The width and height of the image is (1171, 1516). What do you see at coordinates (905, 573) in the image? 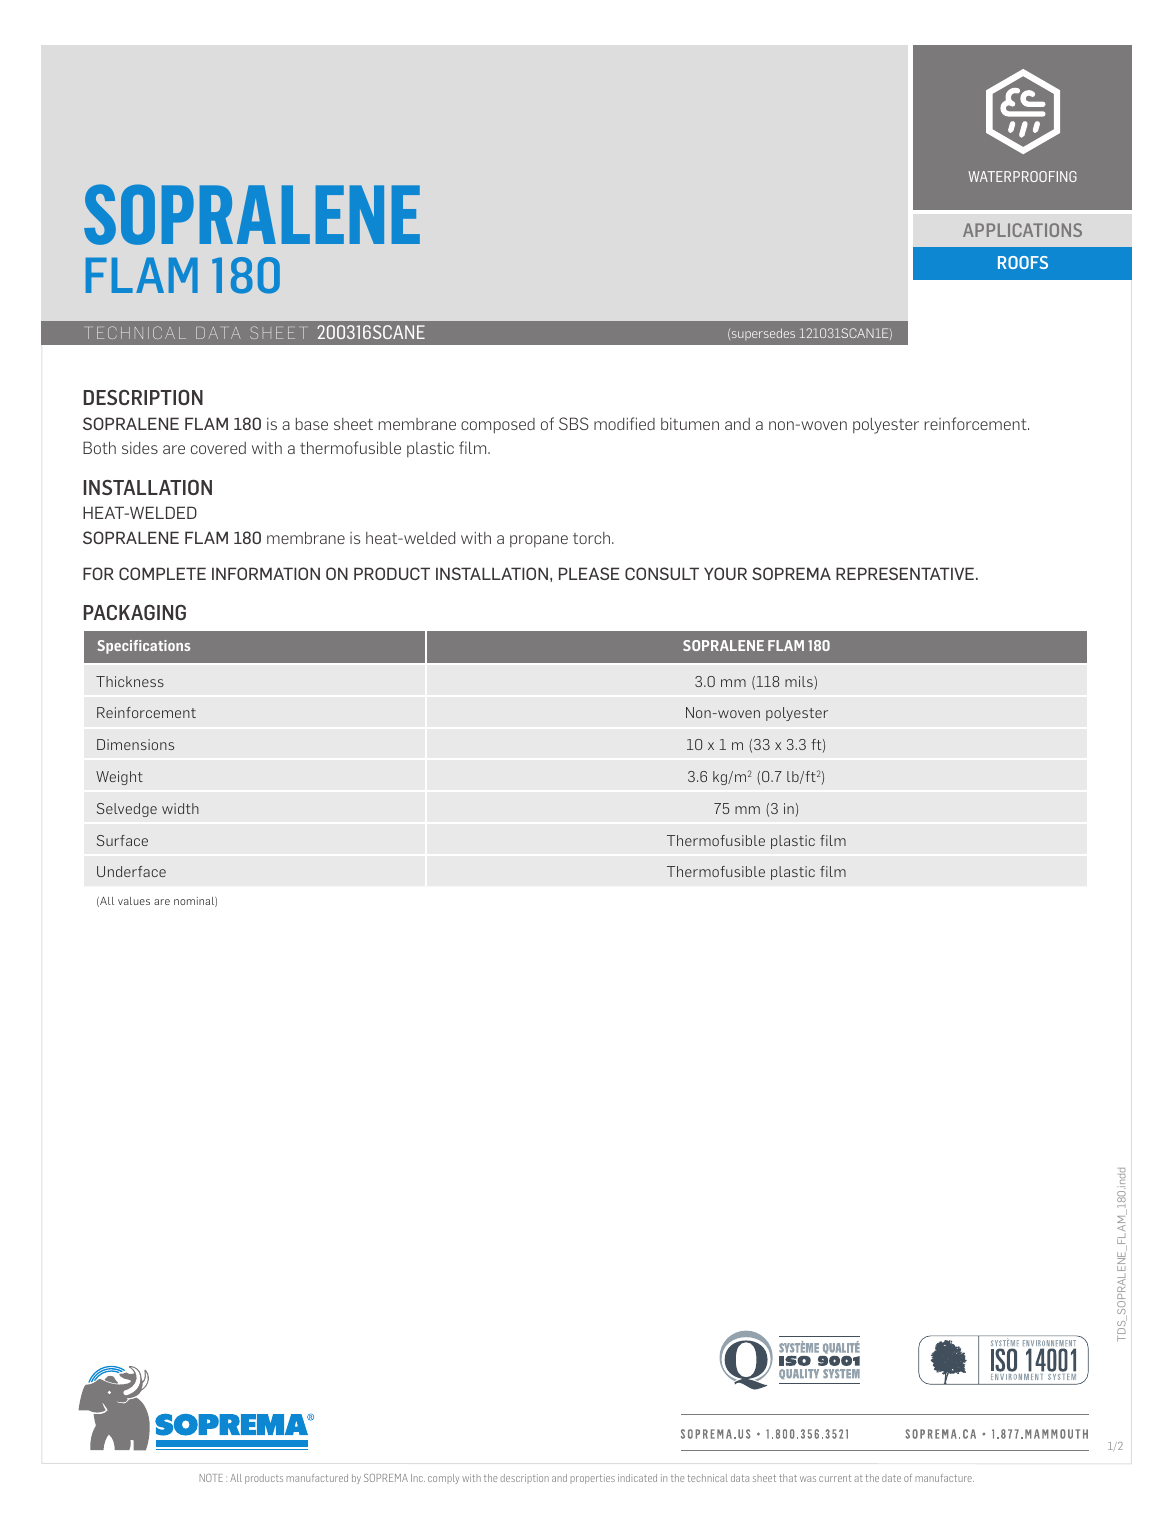
I see `REPRESENTATIVE` at bounding box center [905, 573].
